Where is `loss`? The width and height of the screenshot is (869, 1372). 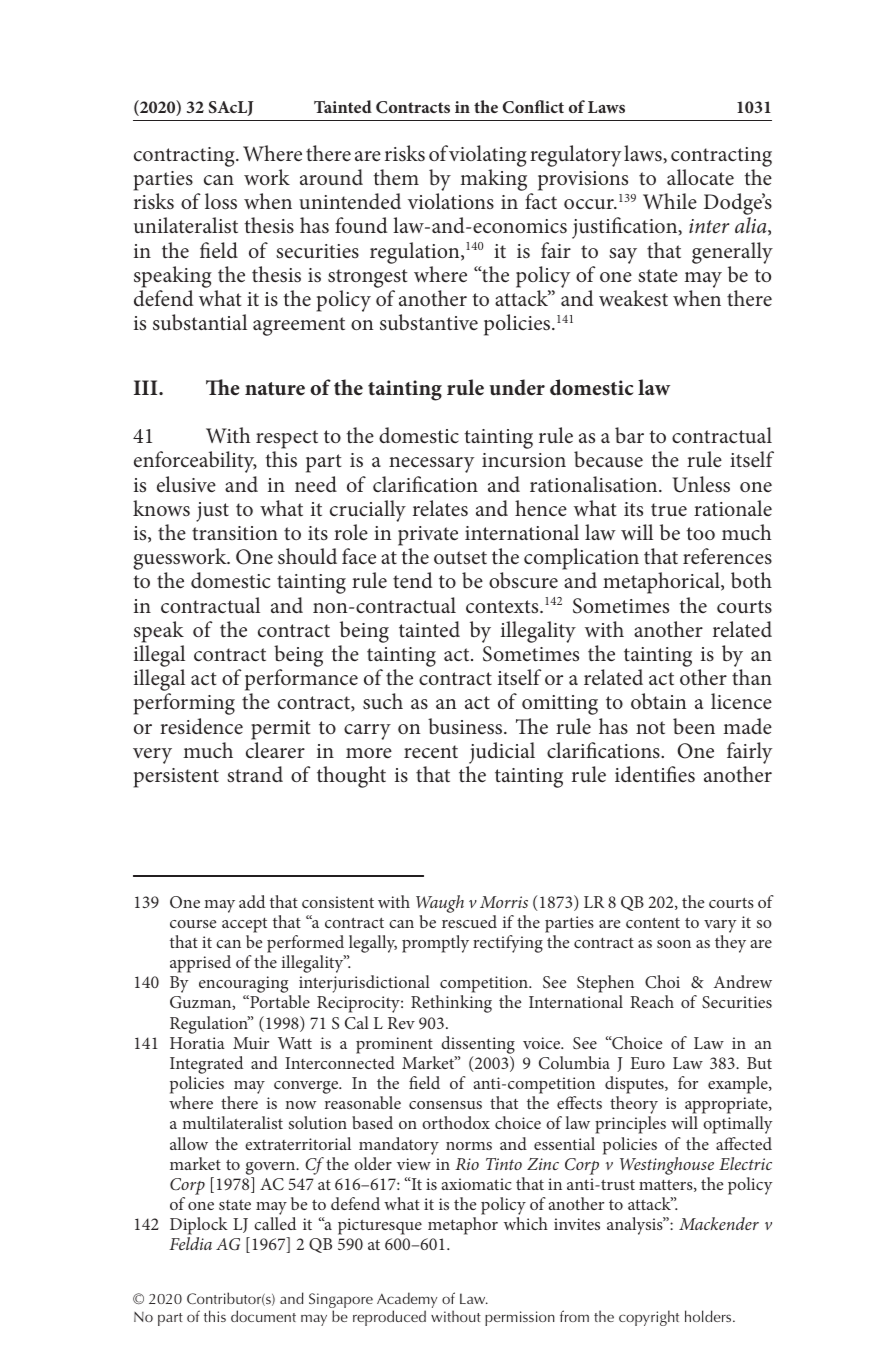 loss is located at coordinates (221, 201).
